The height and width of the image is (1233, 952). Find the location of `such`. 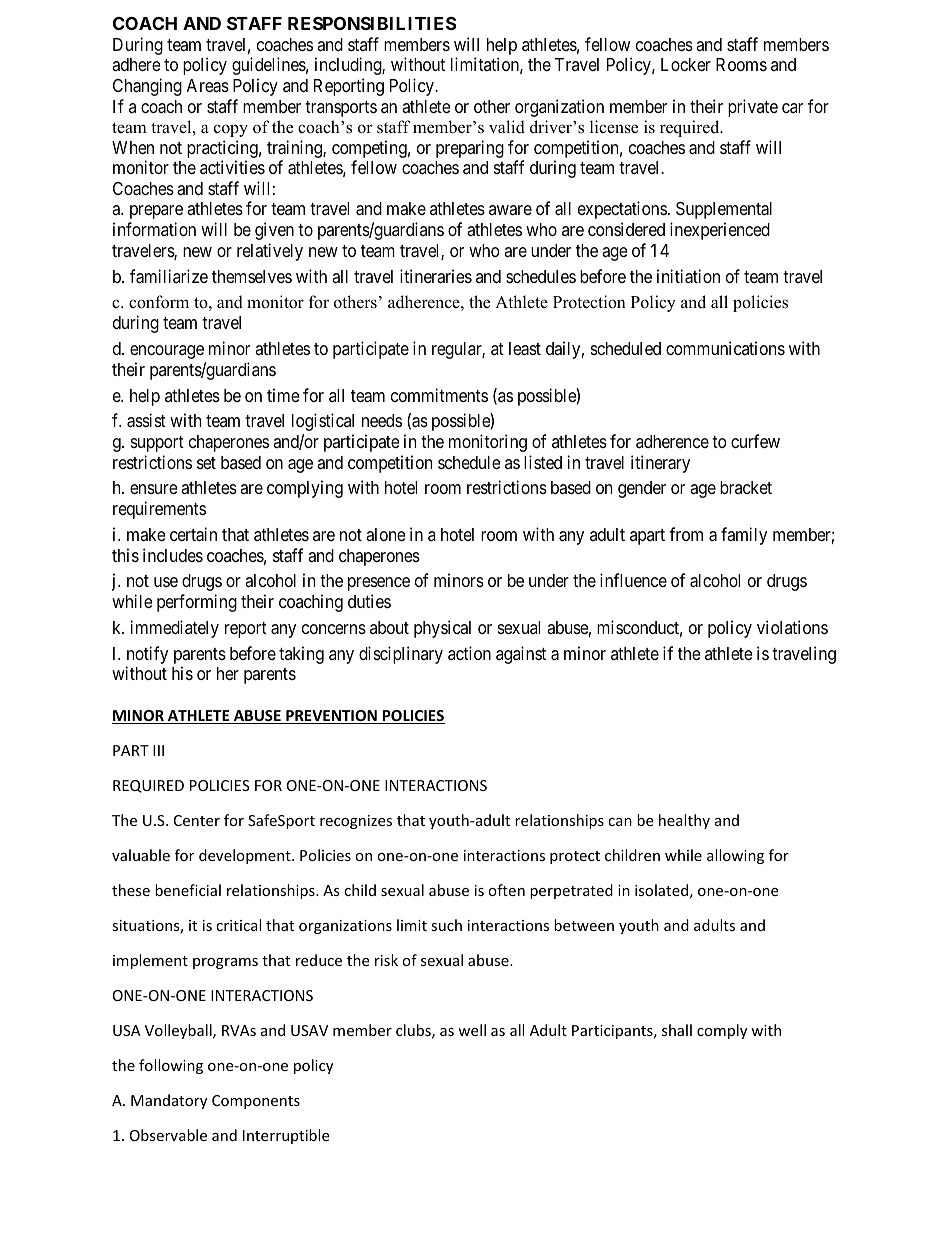

such is located at coordinates (446, 925).
